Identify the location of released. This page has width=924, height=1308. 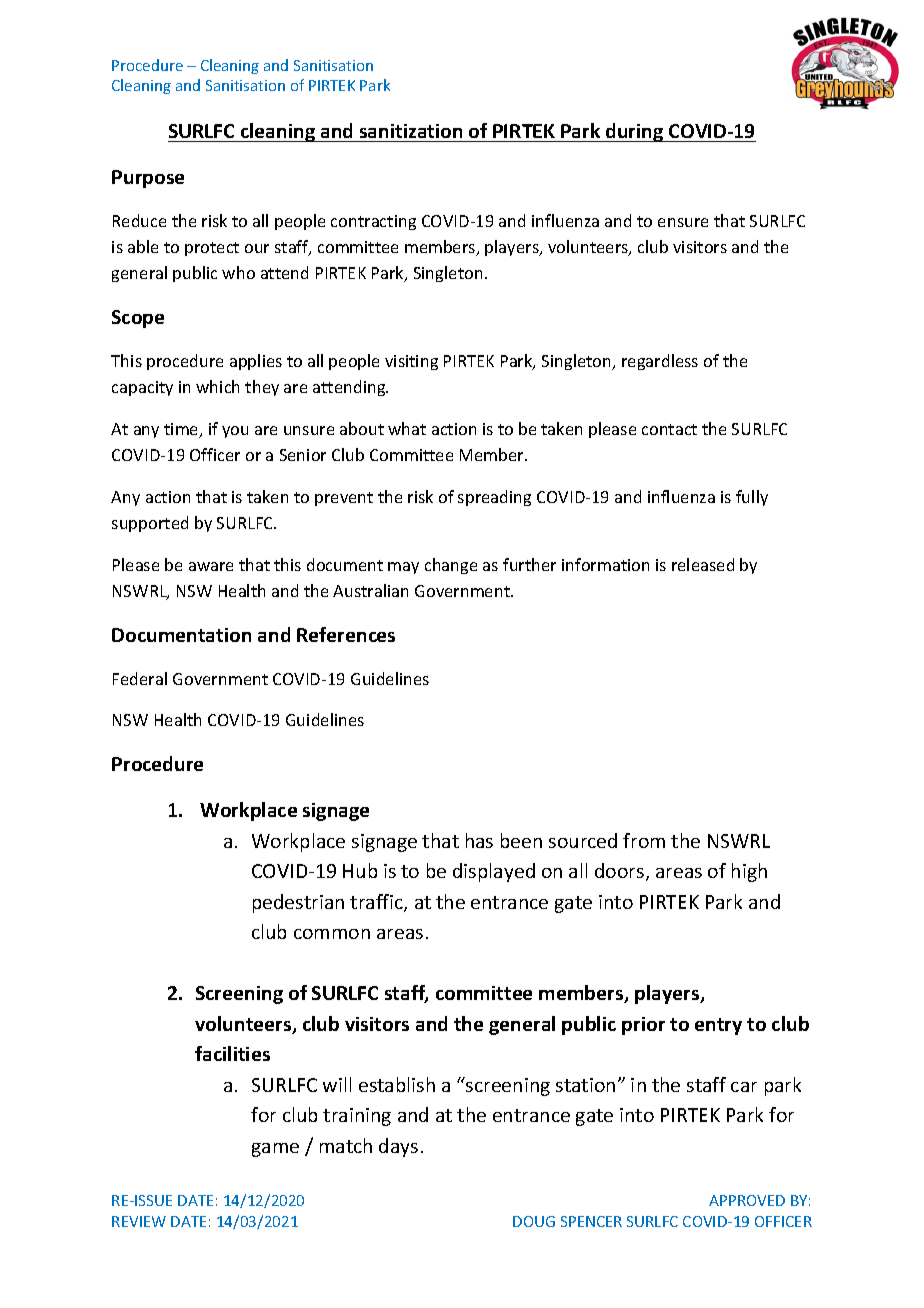
(703, 564).
